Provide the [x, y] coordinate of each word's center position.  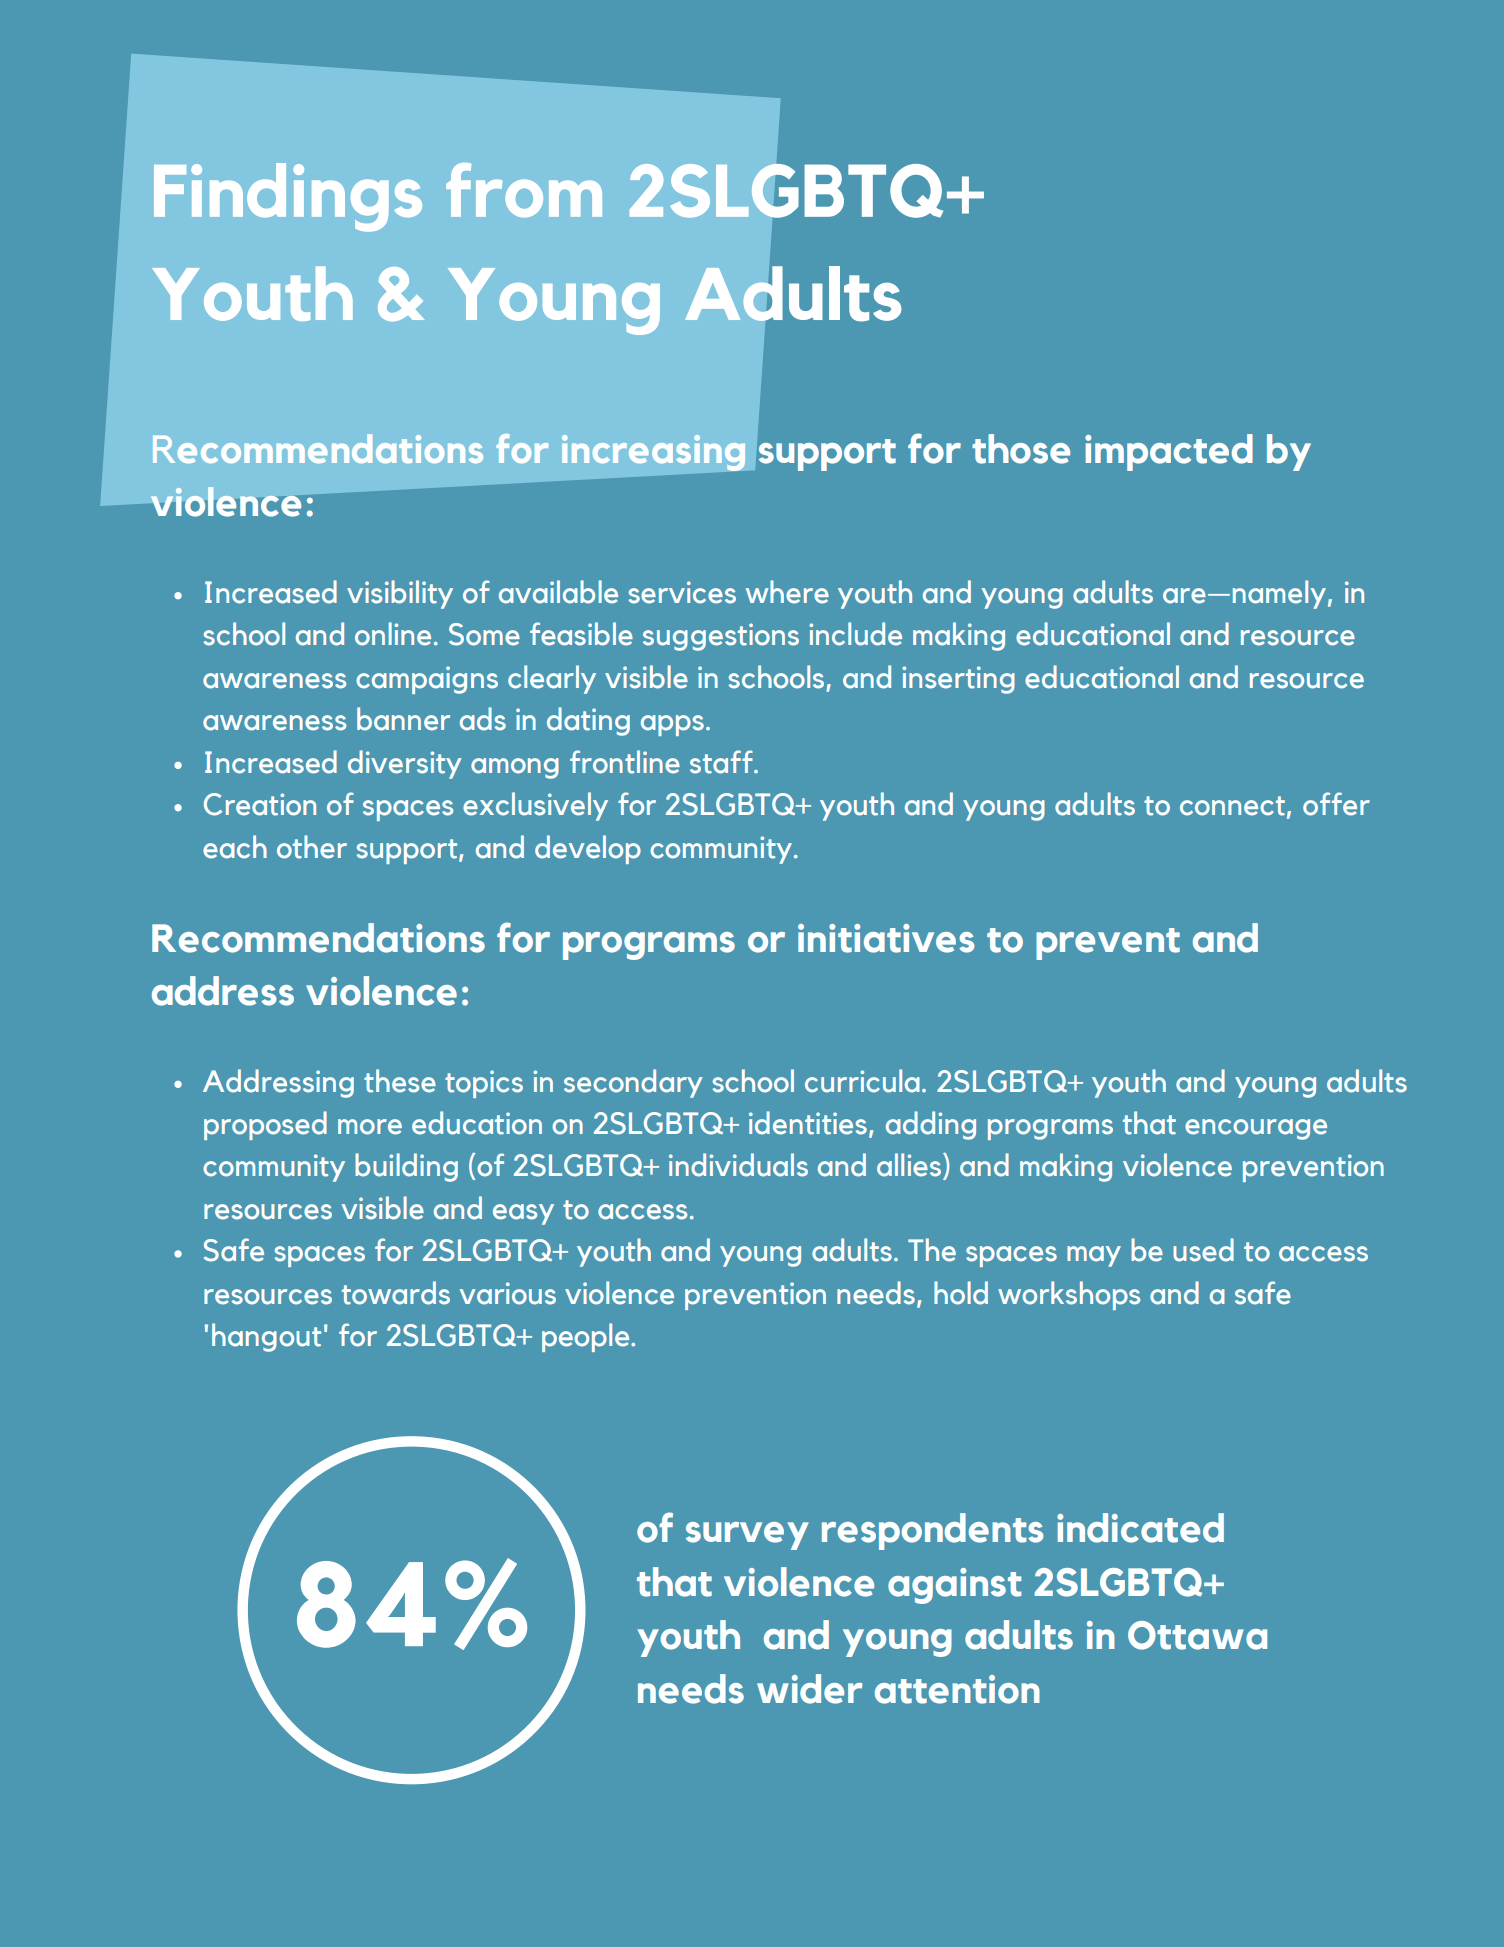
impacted [1169, 452]
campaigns [427, 680]
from [524, 190]
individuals [738, 1165]
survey [747, 1536]
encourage [1256, 1129]
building [406, 1167]
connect [1232, 806]
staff [722, 762]
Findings [288, 197]
